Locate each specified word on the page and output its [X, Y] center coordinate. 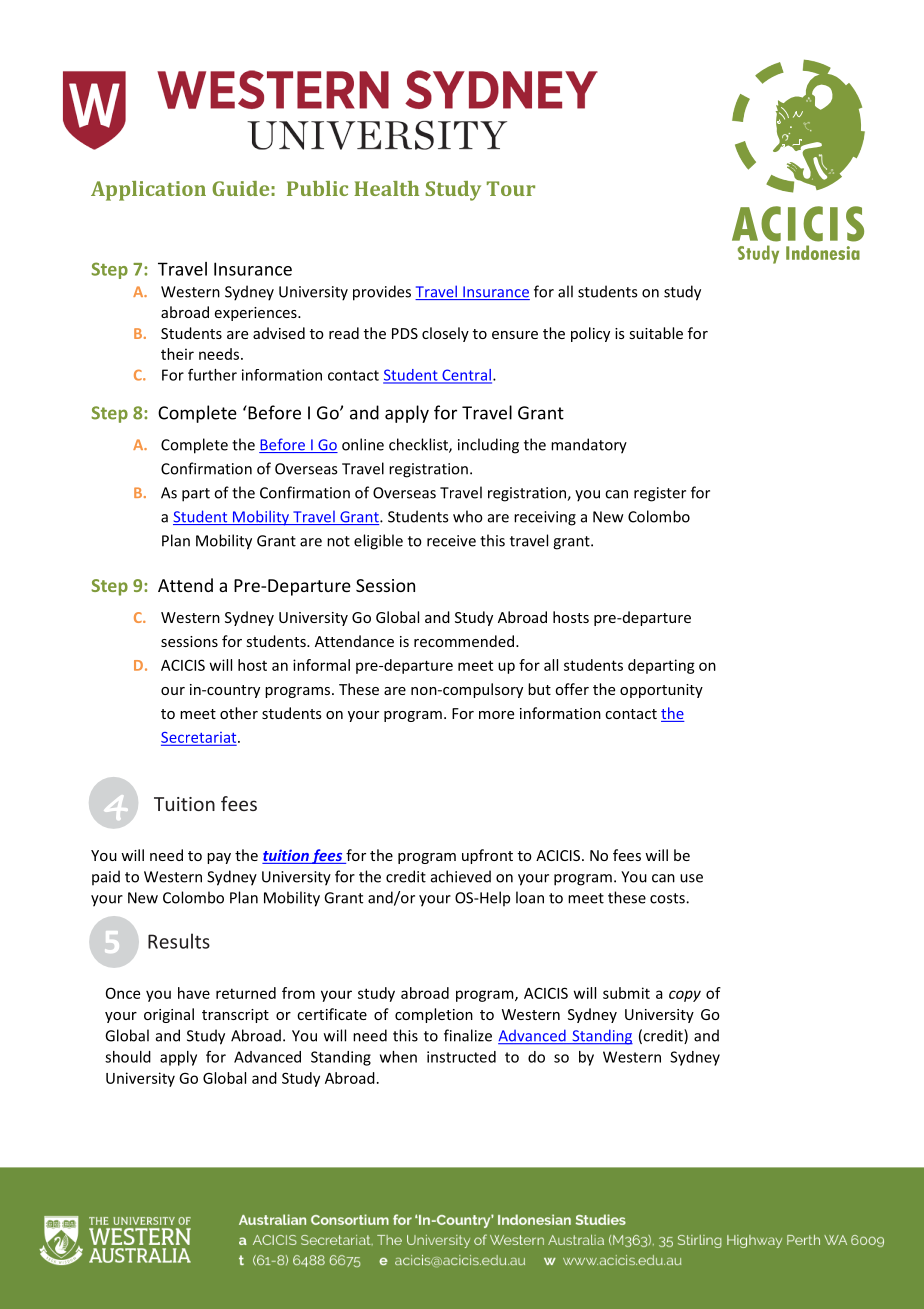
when [398, 1057]
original [169, 1015]
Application [148, 191]
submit [626, 993]
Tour [511, 188]
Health [386, 188]
